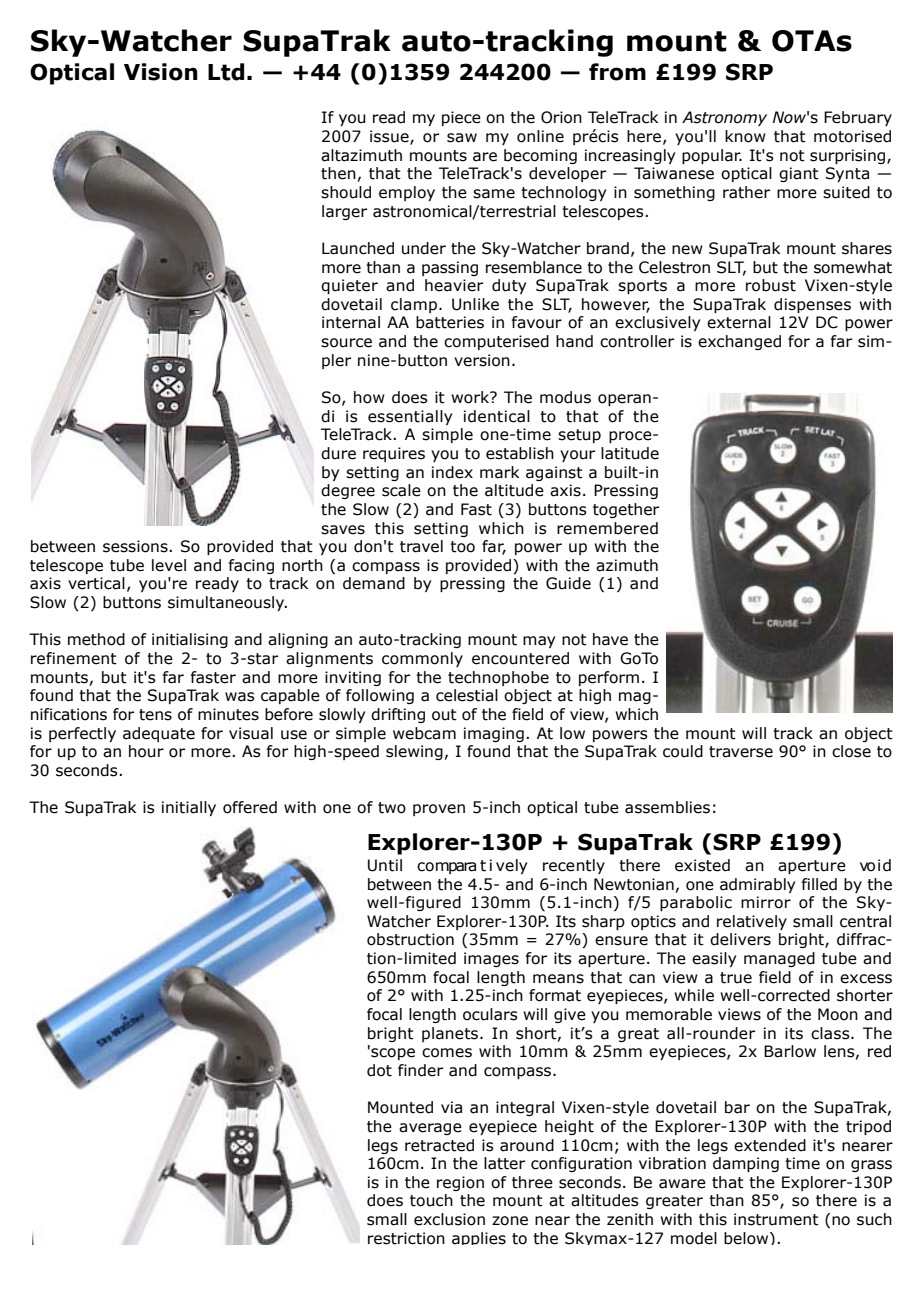 Image resolution: width=924 pixels, height=1308 pixels. I want to click on region, so click(460, 1183).
